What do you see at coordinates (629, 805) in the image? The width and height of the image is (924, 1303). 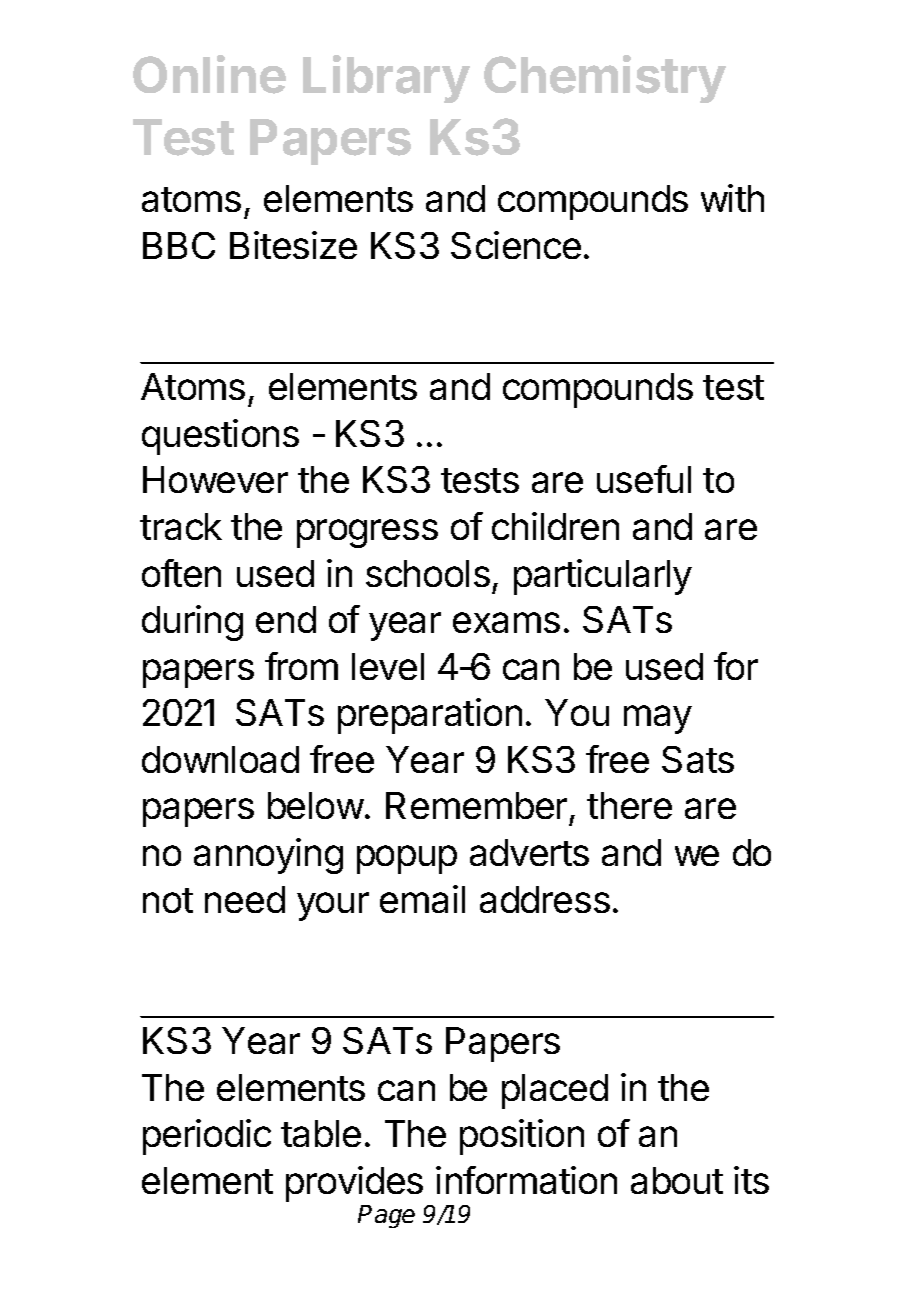 I see `there` at bounding box center [629, 805].
